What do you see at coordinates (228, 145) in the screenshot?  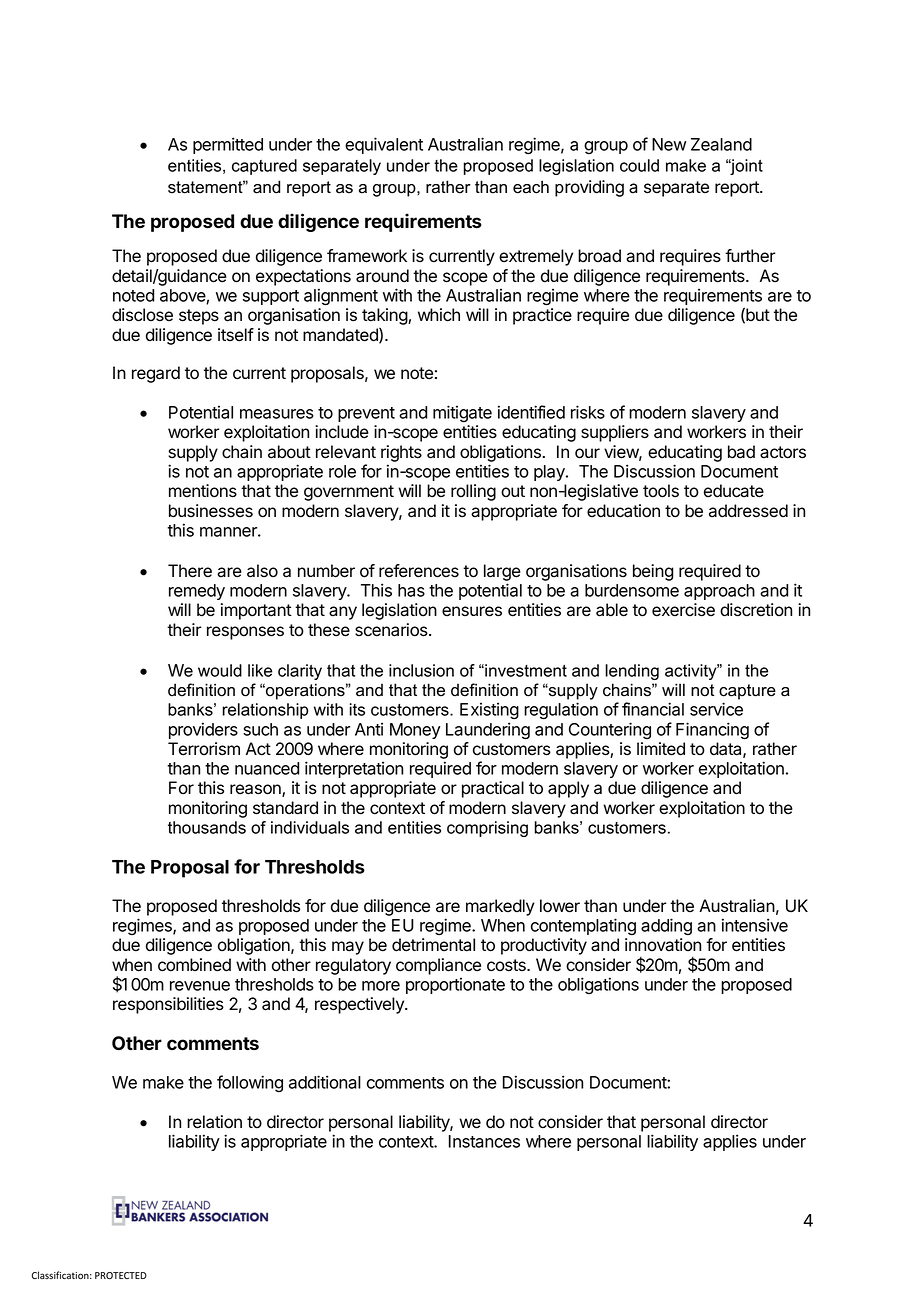 I see `permitted` at bounding box center [228, 145].
